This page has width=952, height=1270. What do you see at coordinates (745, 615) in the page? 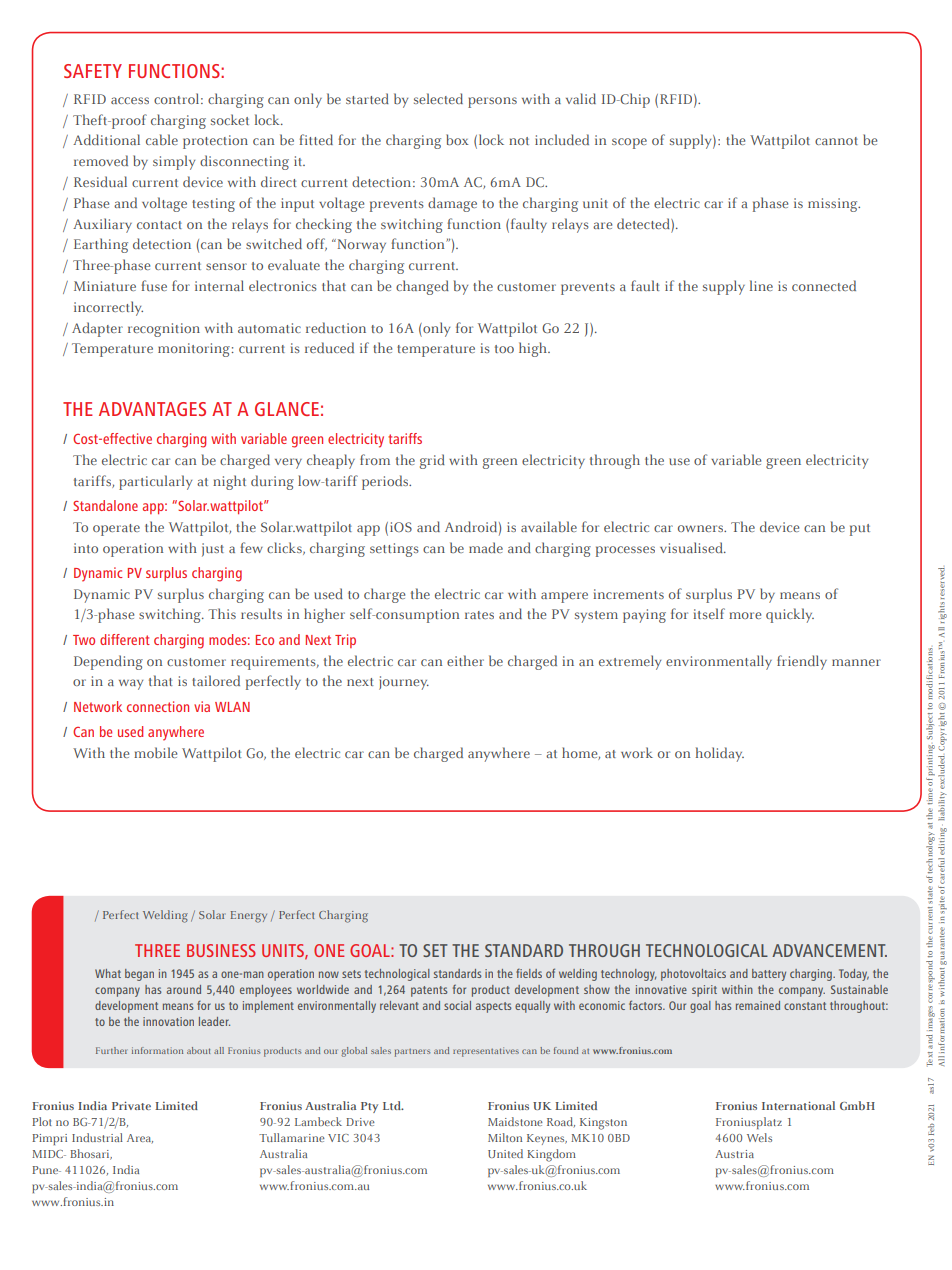
I see `more` at bounding box center [745, 615].
